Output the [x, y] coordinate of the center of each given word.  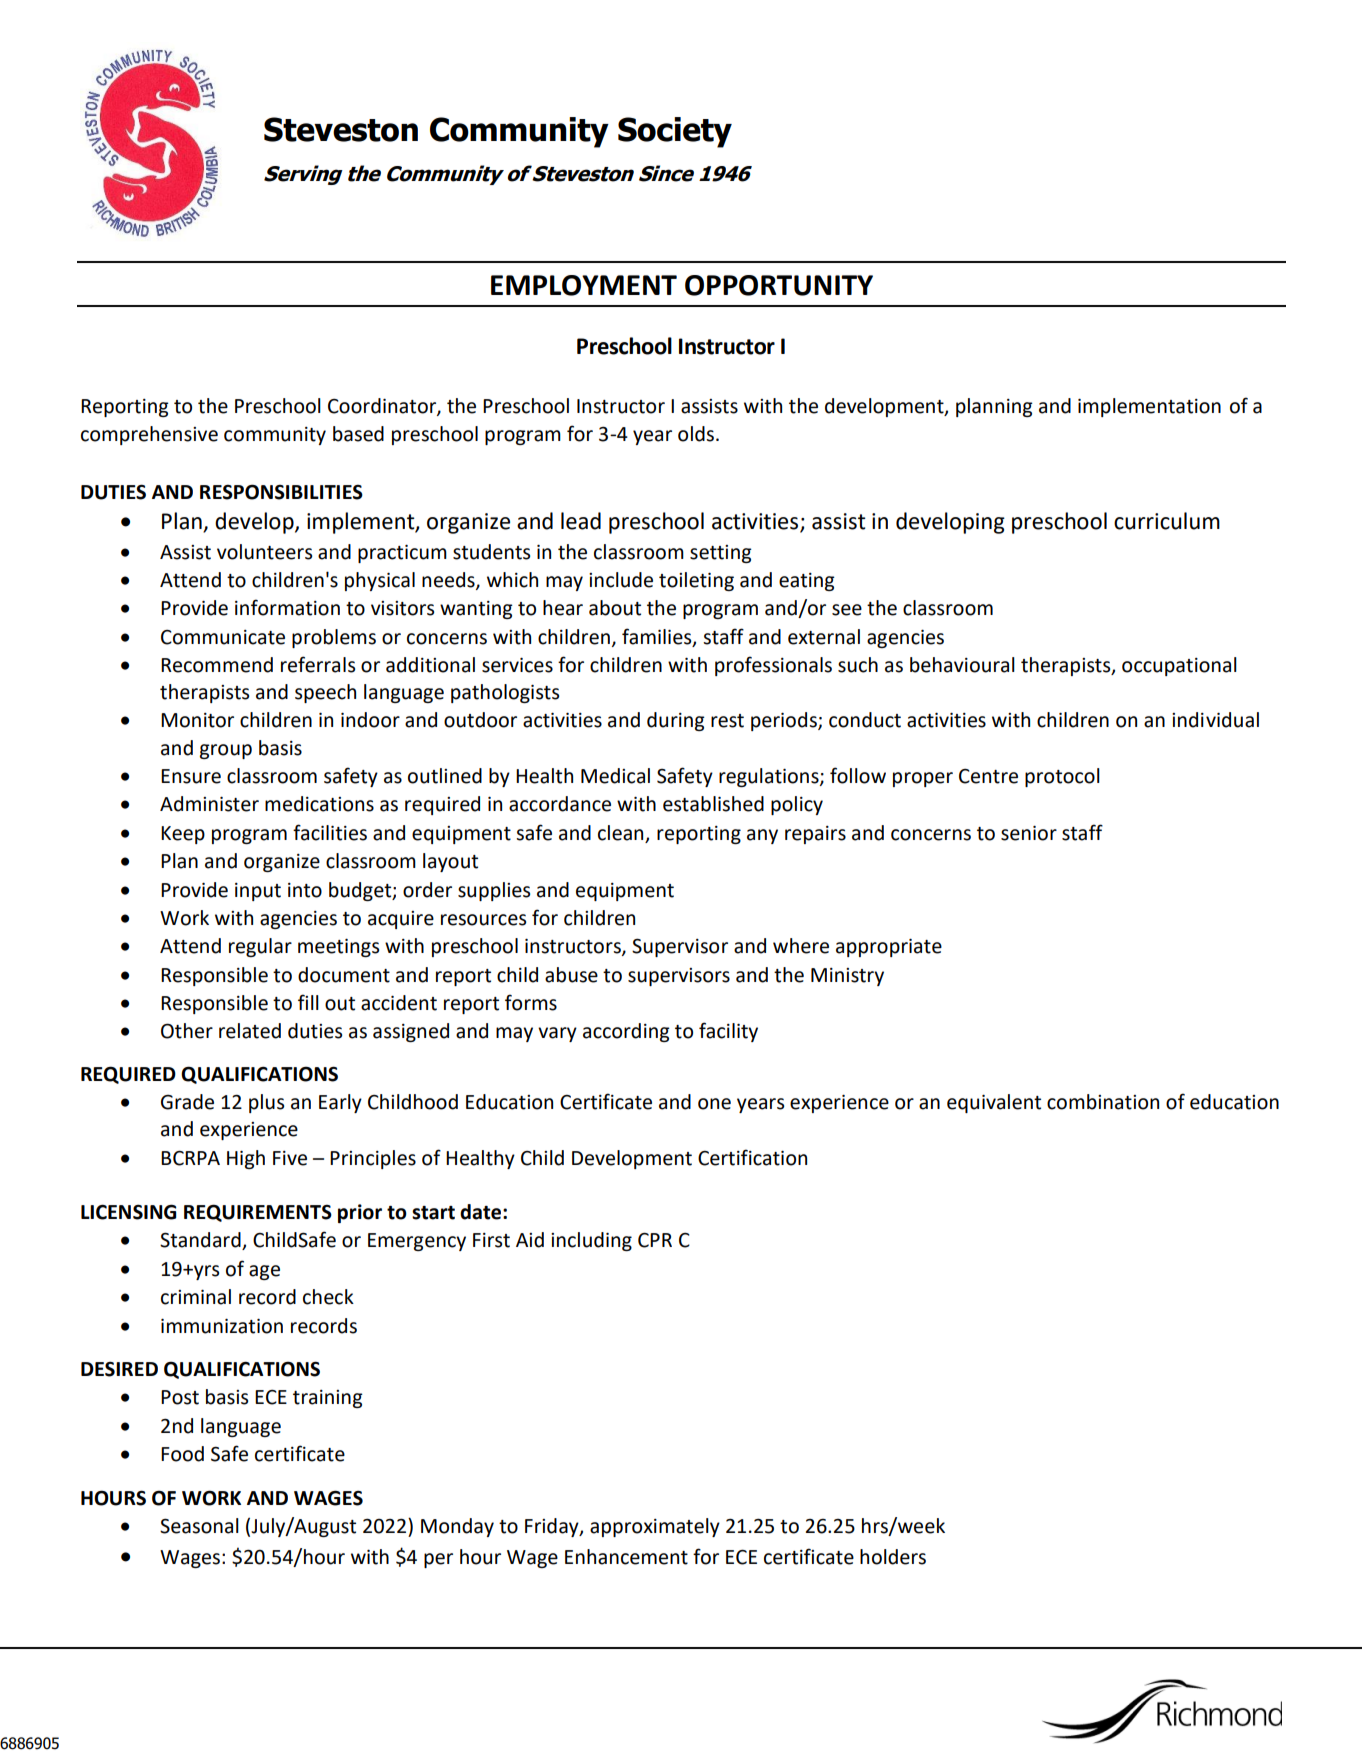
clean [620, 833]
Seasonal [199, 1526]
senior [1029, 833]
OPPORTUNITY [779, 285]
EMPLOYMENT [584, 285]
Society [675, 132]
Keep [183, 835]
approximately [655, 1527]
